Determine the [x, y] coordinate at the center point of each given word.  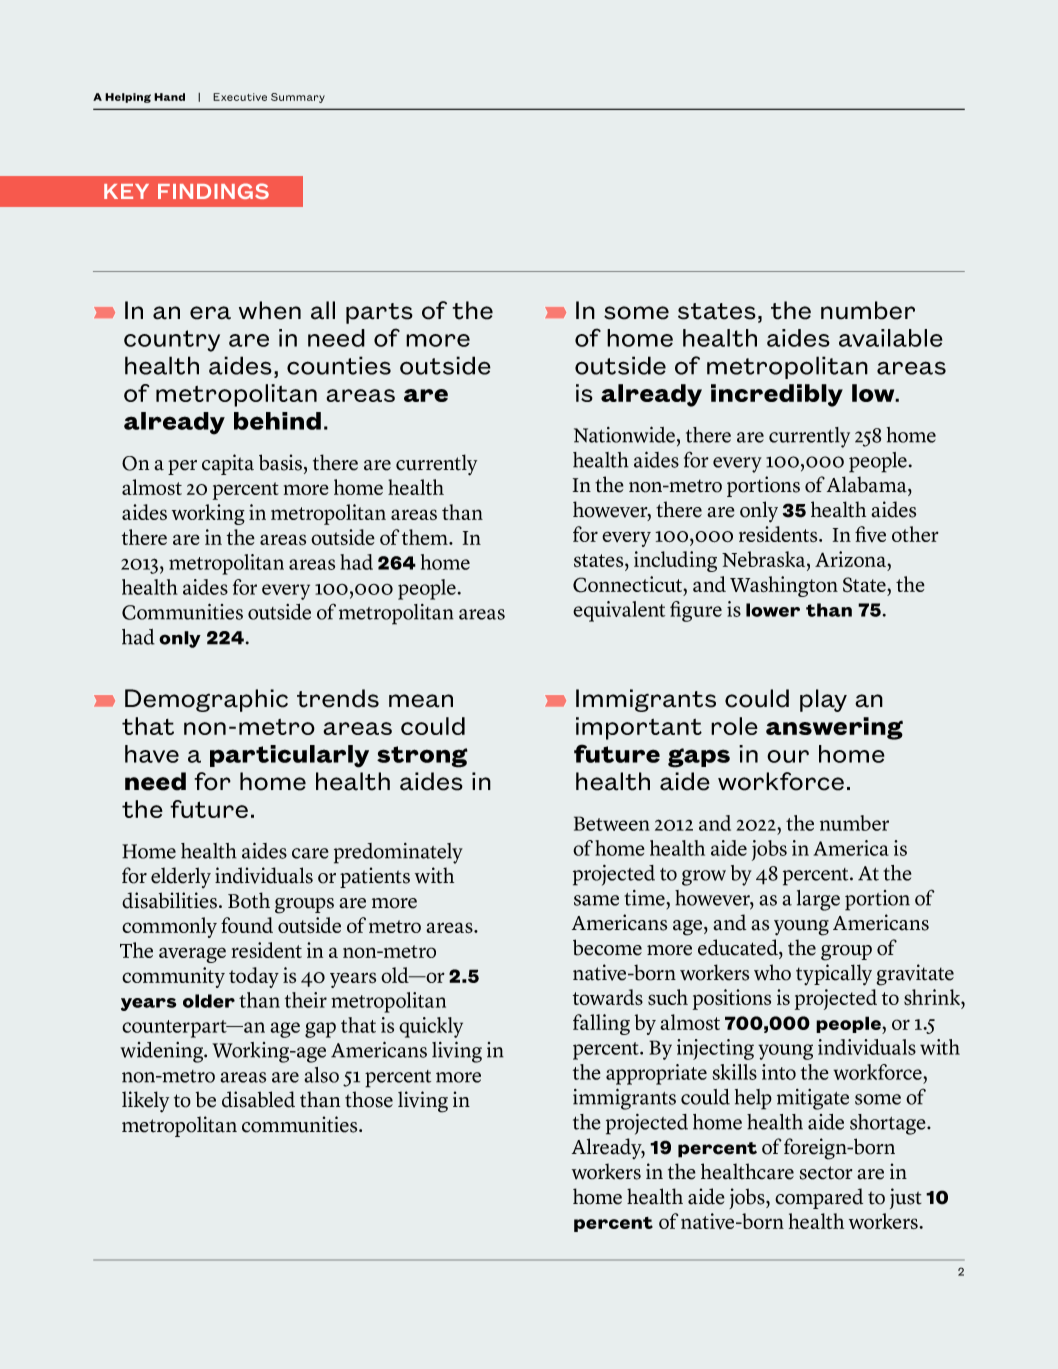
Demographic [206, 700]
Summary [298, 98]
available [891, 338]
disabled [258, 1099]
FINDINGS [213, 191]
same [596, 900]
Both [249, 900]
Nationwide [624, 434]
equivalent [619, 611]
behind [277, 421]
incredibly [777, 395]
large [818, 900]
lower [773, 610]
